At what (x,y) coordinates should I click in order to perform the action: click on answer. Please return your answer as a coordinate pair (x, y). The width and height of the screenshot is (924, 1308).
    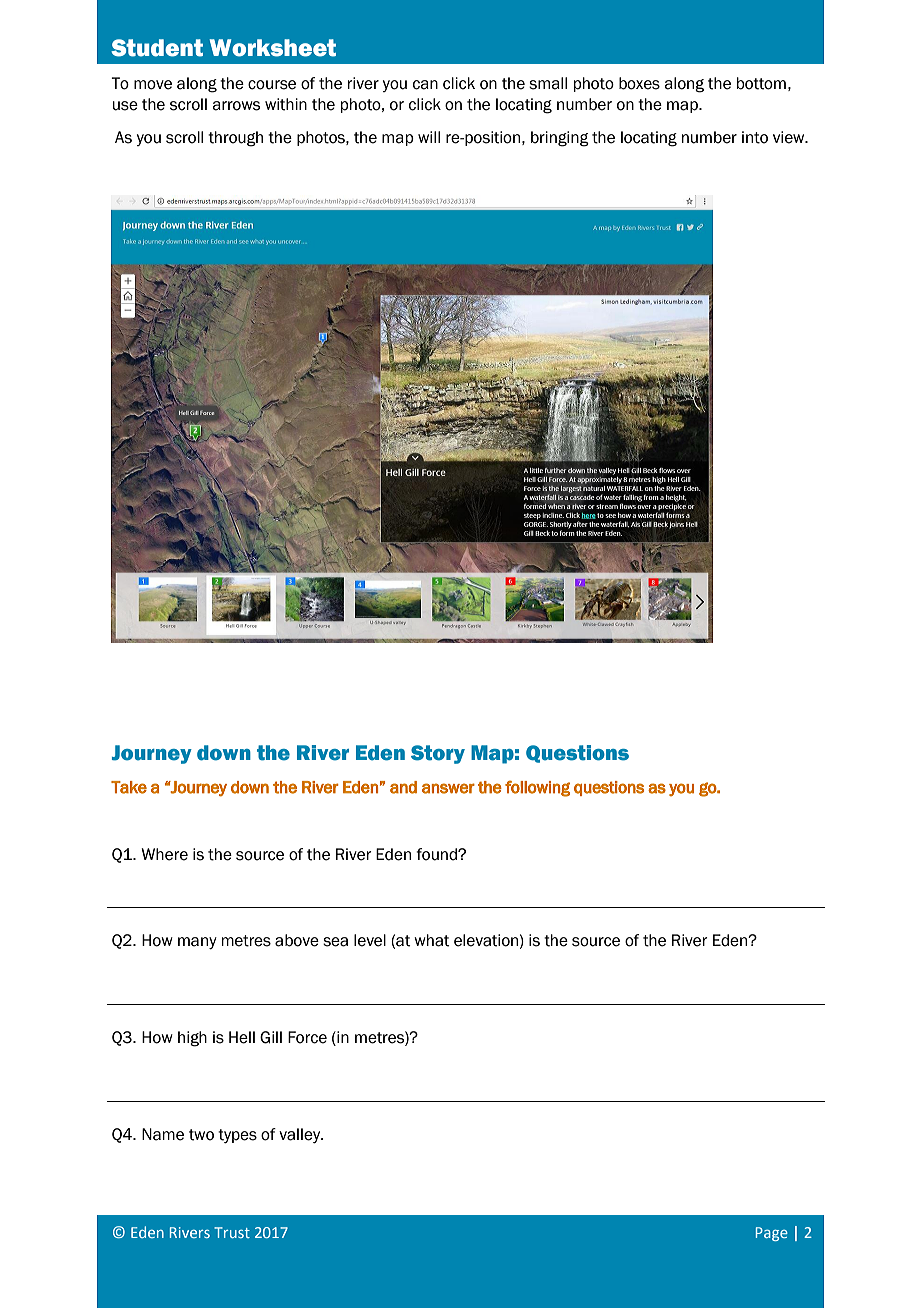
    Looking at the image, I should click on (448, 788).
